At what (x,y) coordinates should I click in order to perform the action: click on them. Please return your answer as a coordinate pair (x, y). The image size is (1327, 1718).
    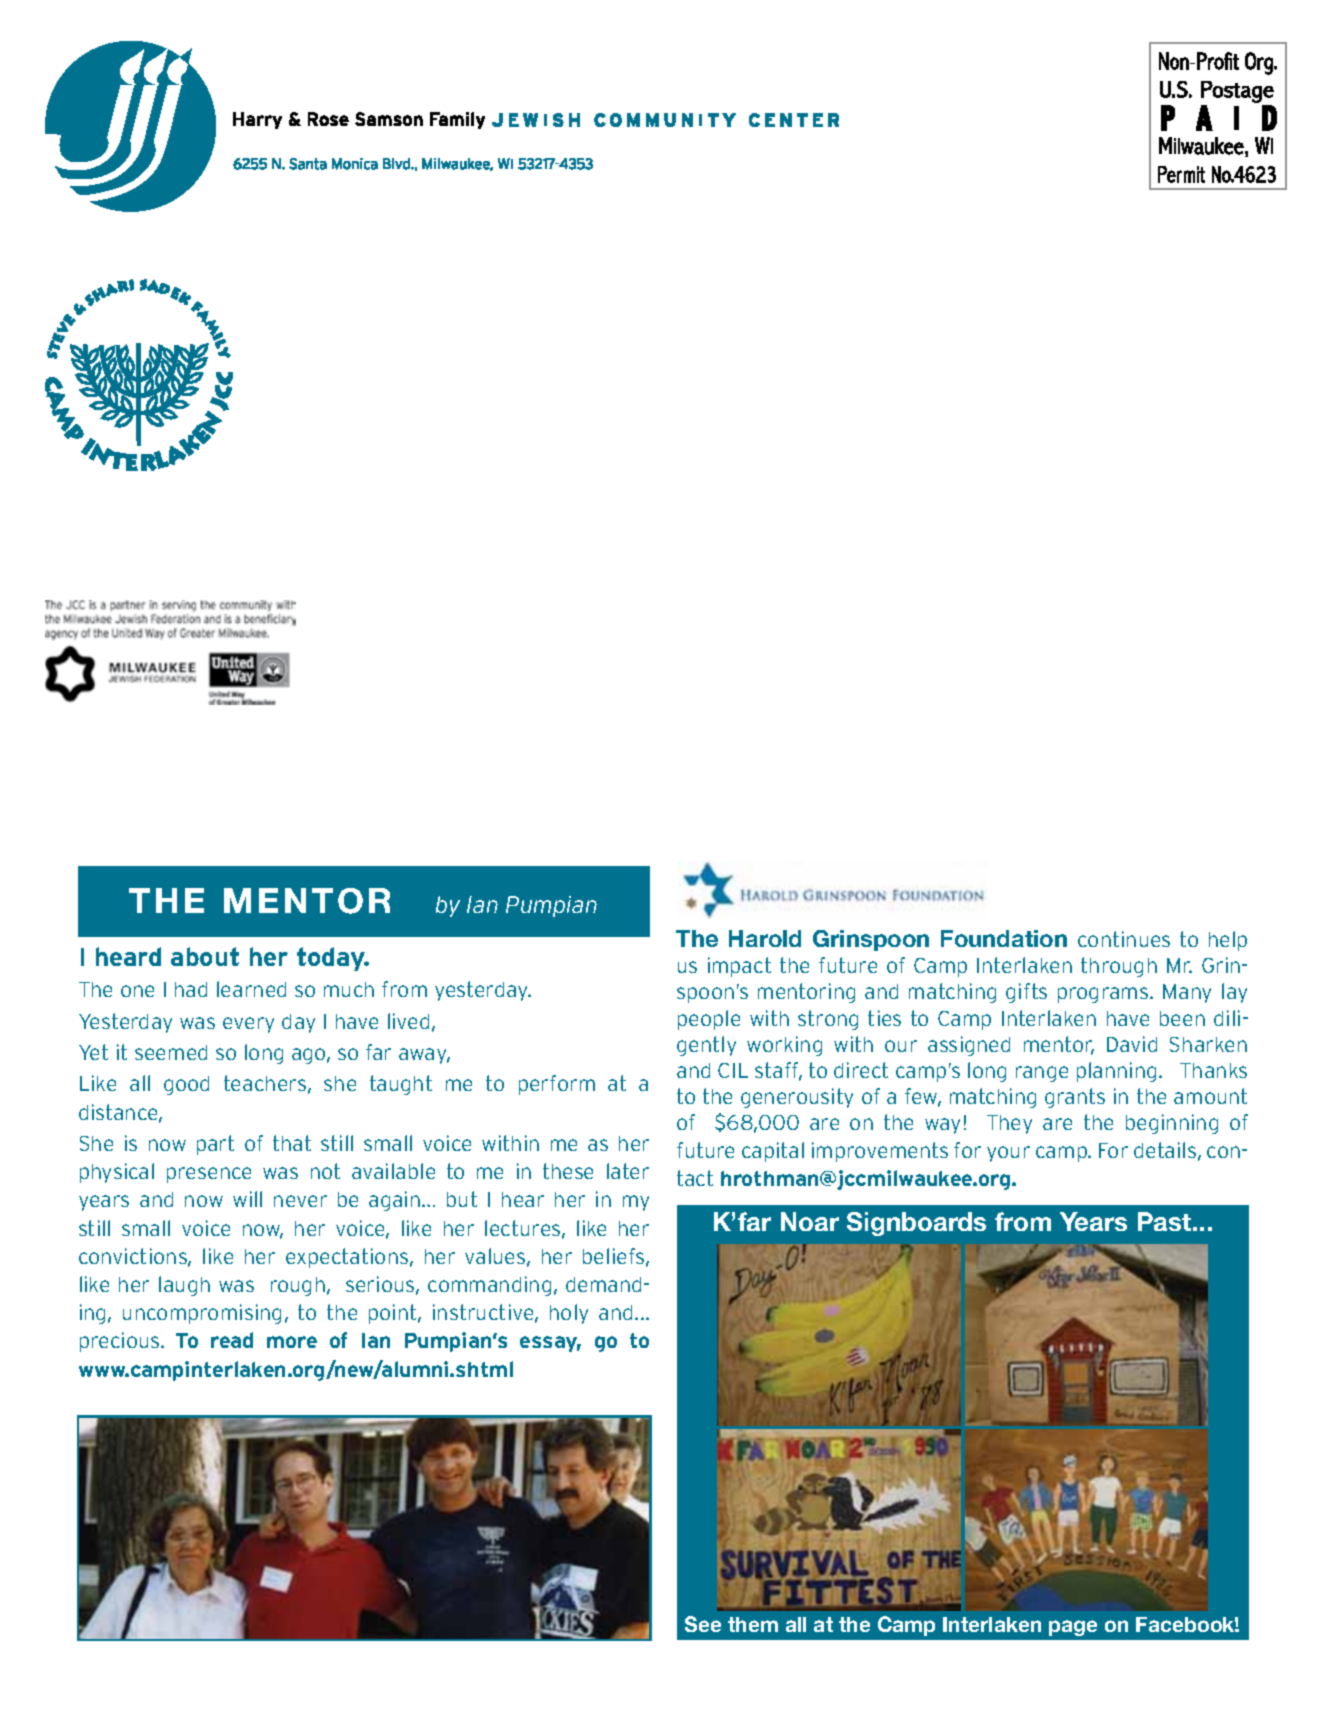
    Looking at the image, I should click on (753, 1624).
